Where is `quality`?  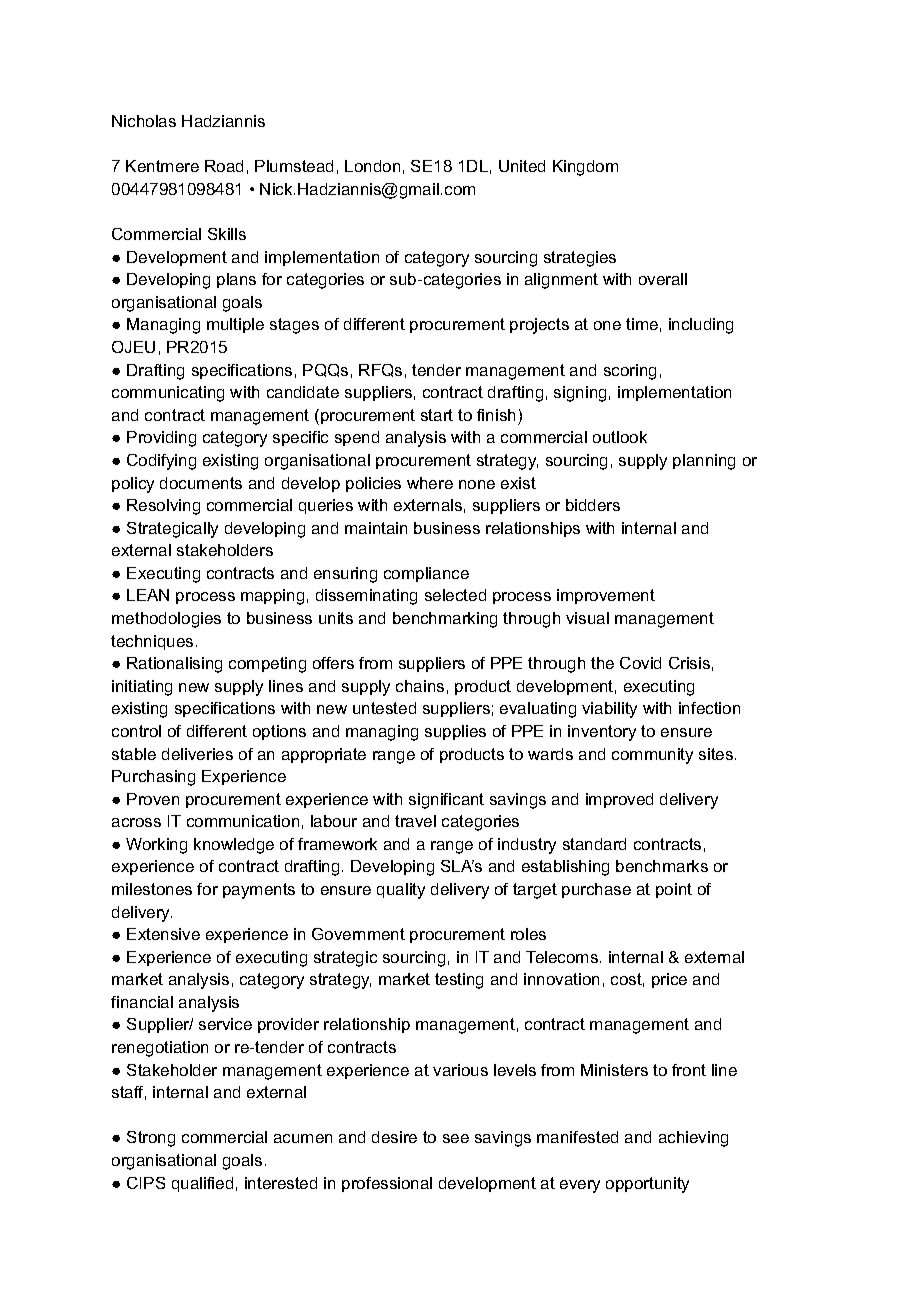
quality is located at coordinates (401, 891).
